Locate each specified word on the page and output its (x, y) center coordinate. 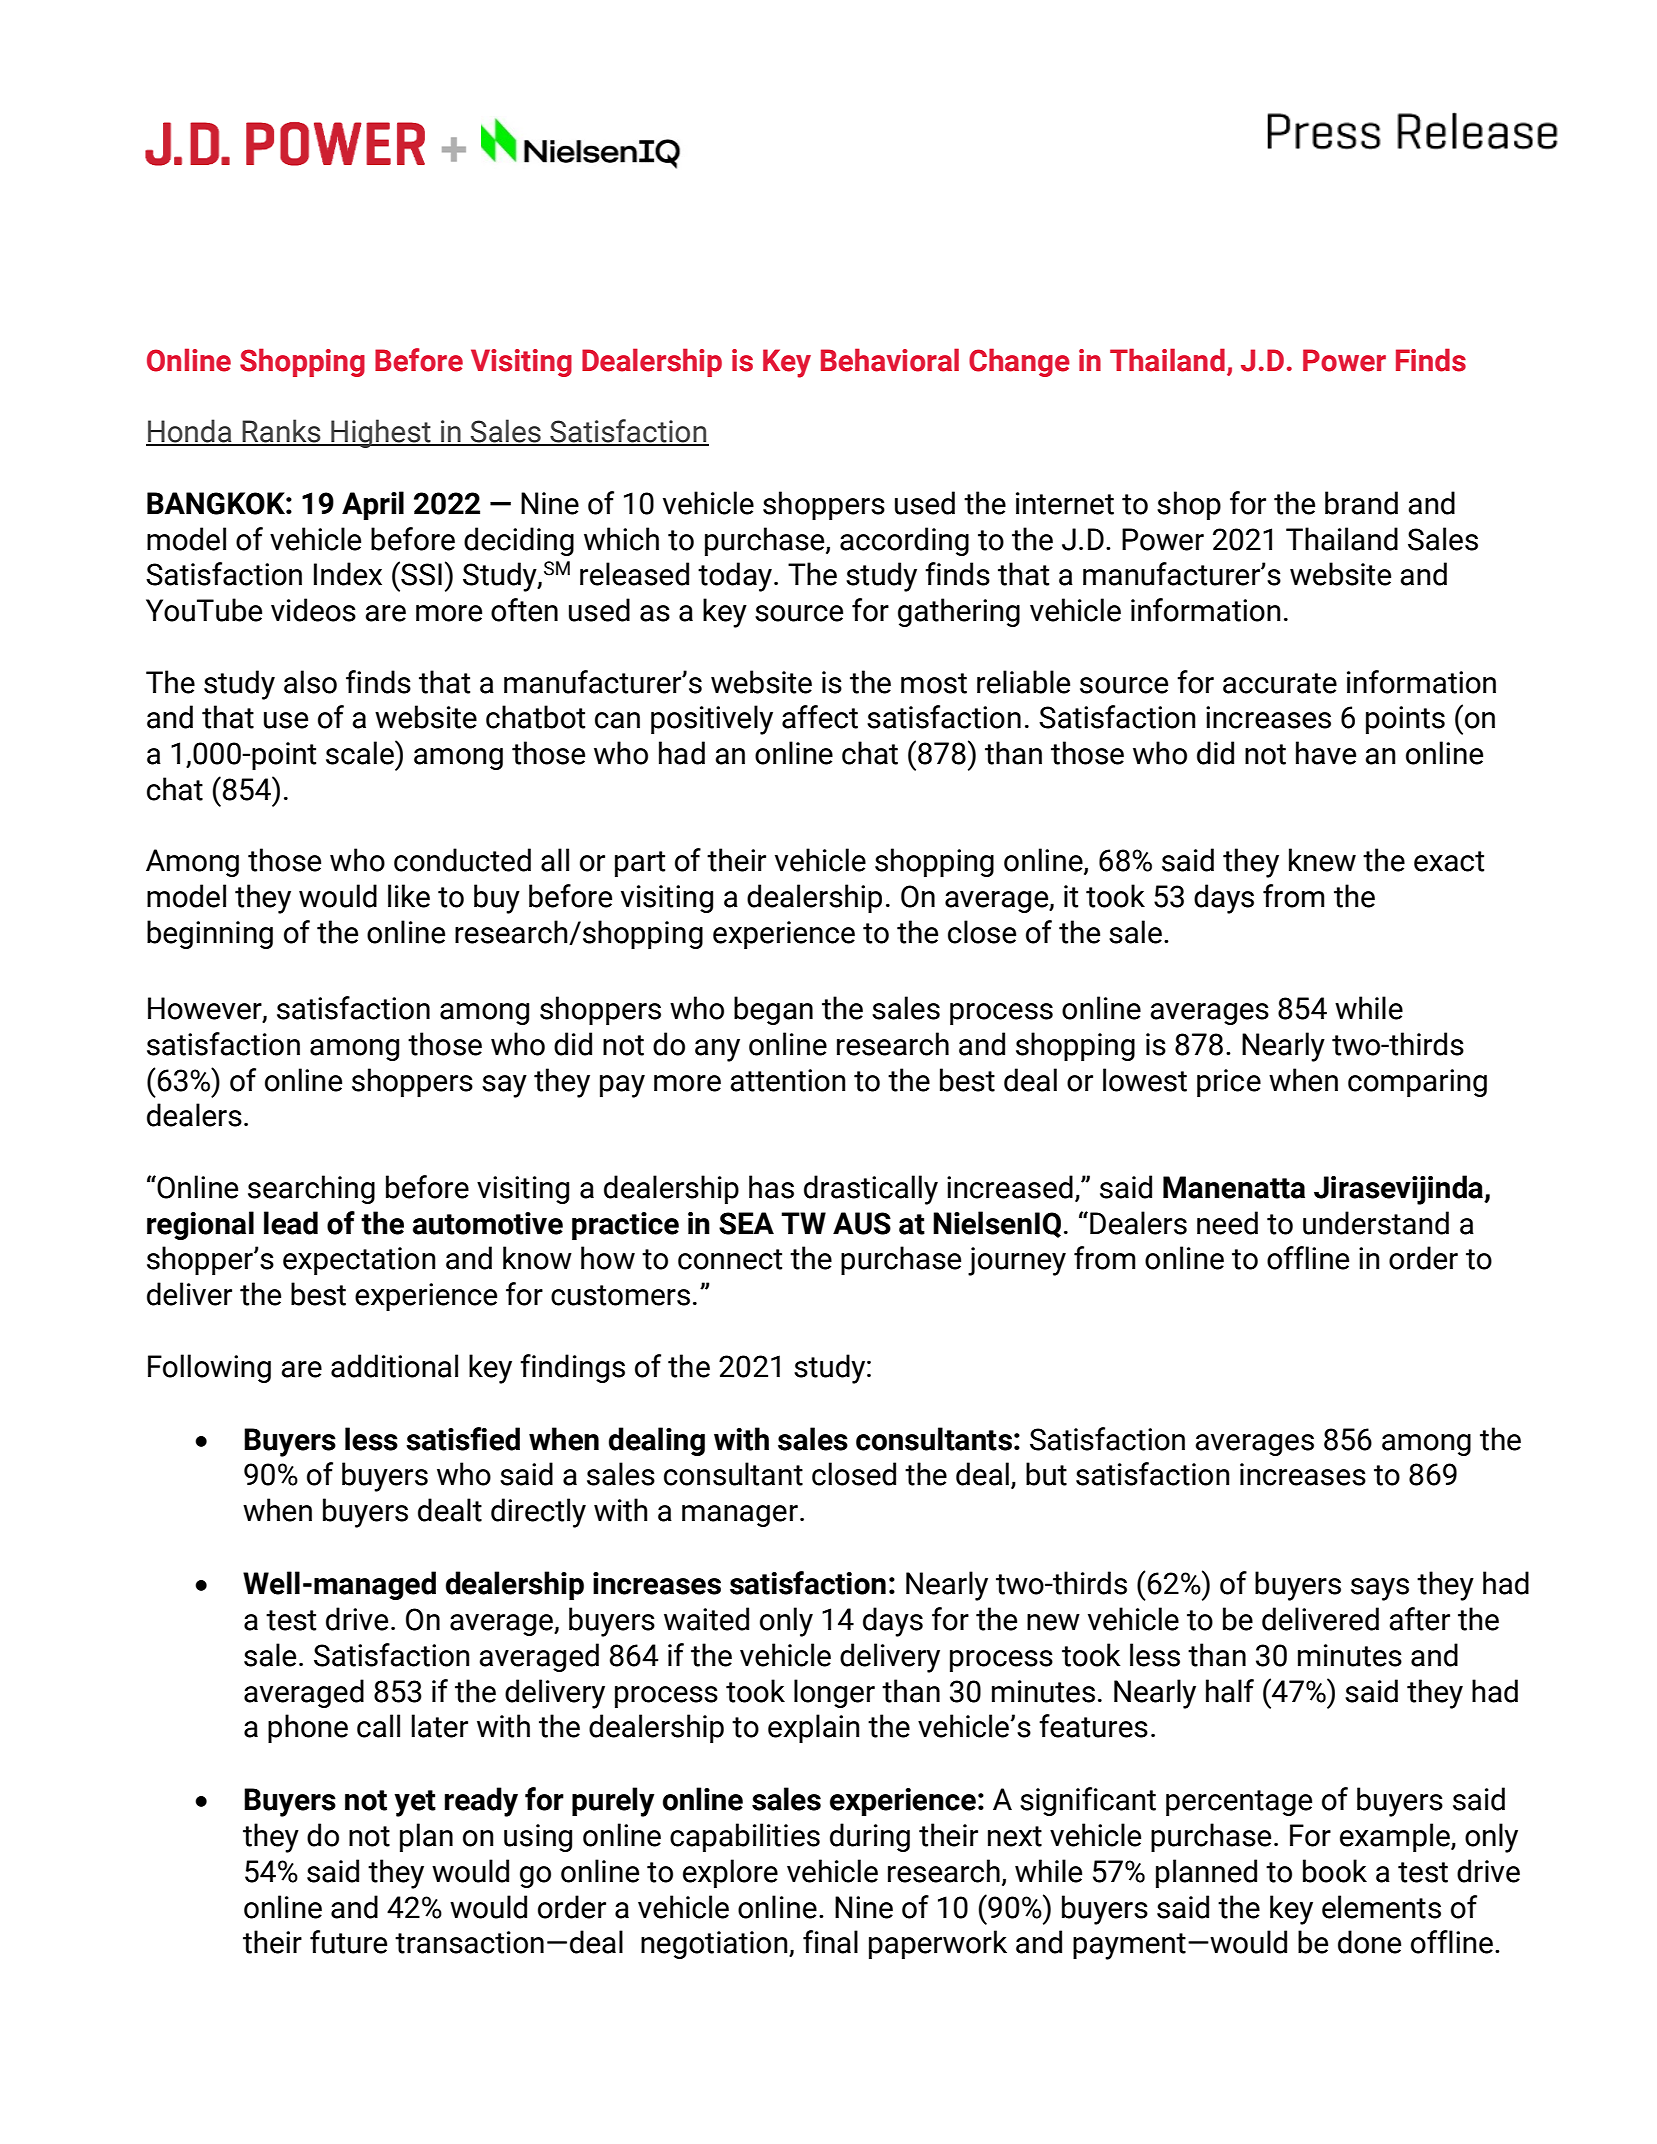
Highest (381, 433)
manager (740, 1516)
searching (311, 1189)
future (348, 1942)
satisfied (463, 1439)
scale (361, 752)
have (1326, 753)
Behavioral (890, 360)
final (830, 1942)
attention (788, 1080)
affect (820, 717)
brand (1361, 503)
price (1229, 1083)
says (1380, 1589)
